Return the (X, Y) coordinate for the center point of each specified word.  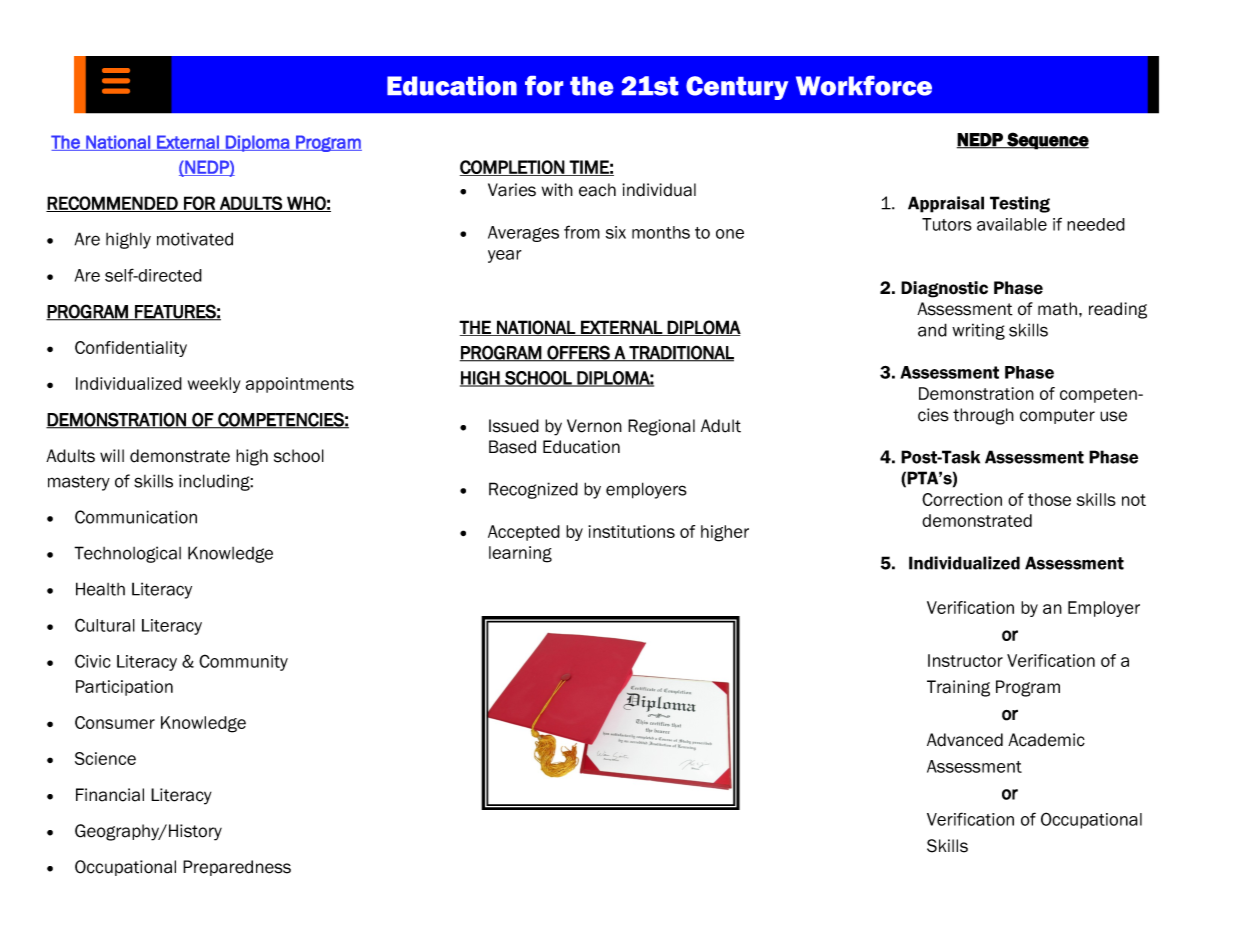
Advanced (965, 740)
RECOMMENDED (113, 204)
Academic (1046, 740)
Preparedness (237, 868)
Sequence (1047, 141)
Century (737, 88)
